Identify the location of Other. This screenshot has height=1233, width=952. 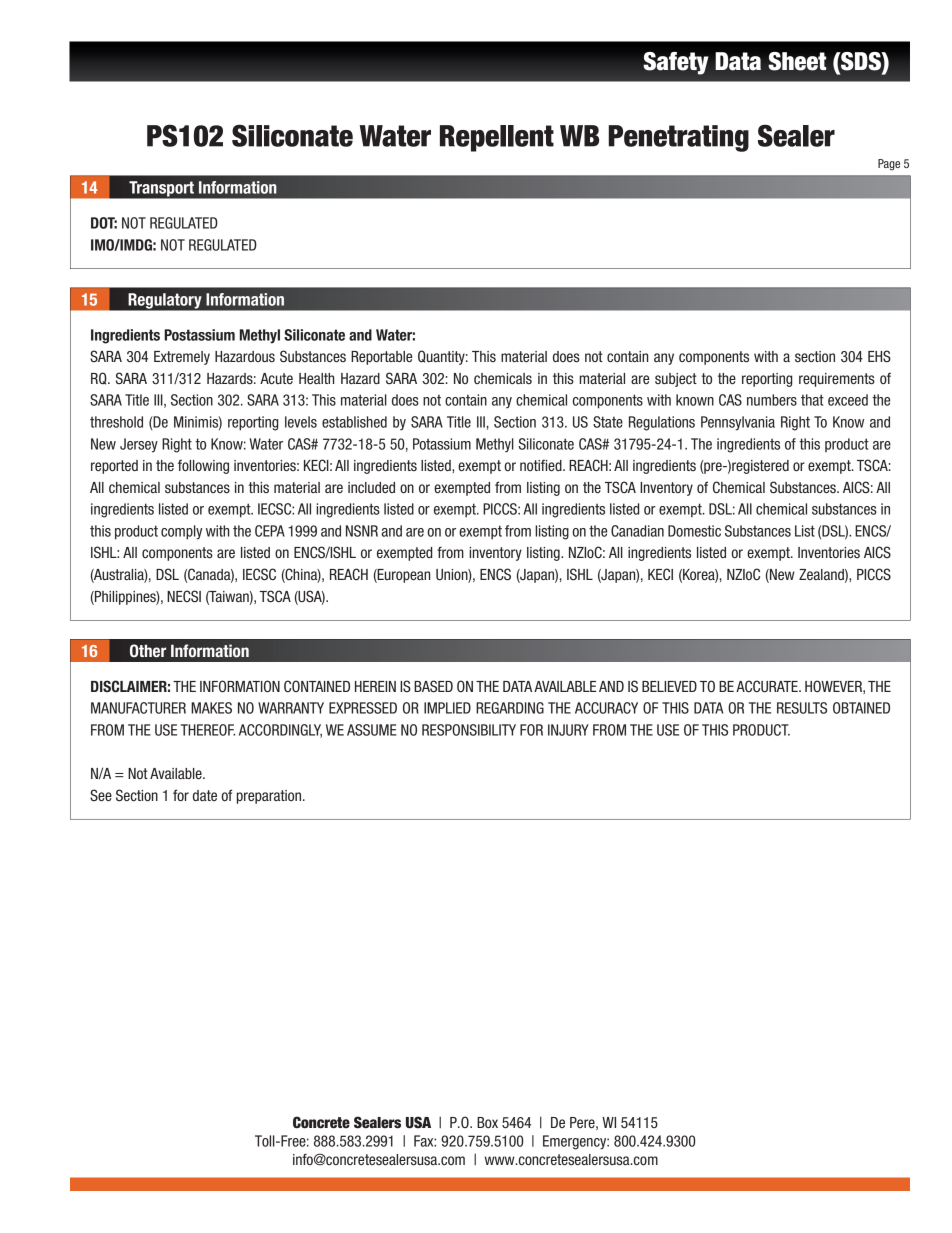
(148, 651).
